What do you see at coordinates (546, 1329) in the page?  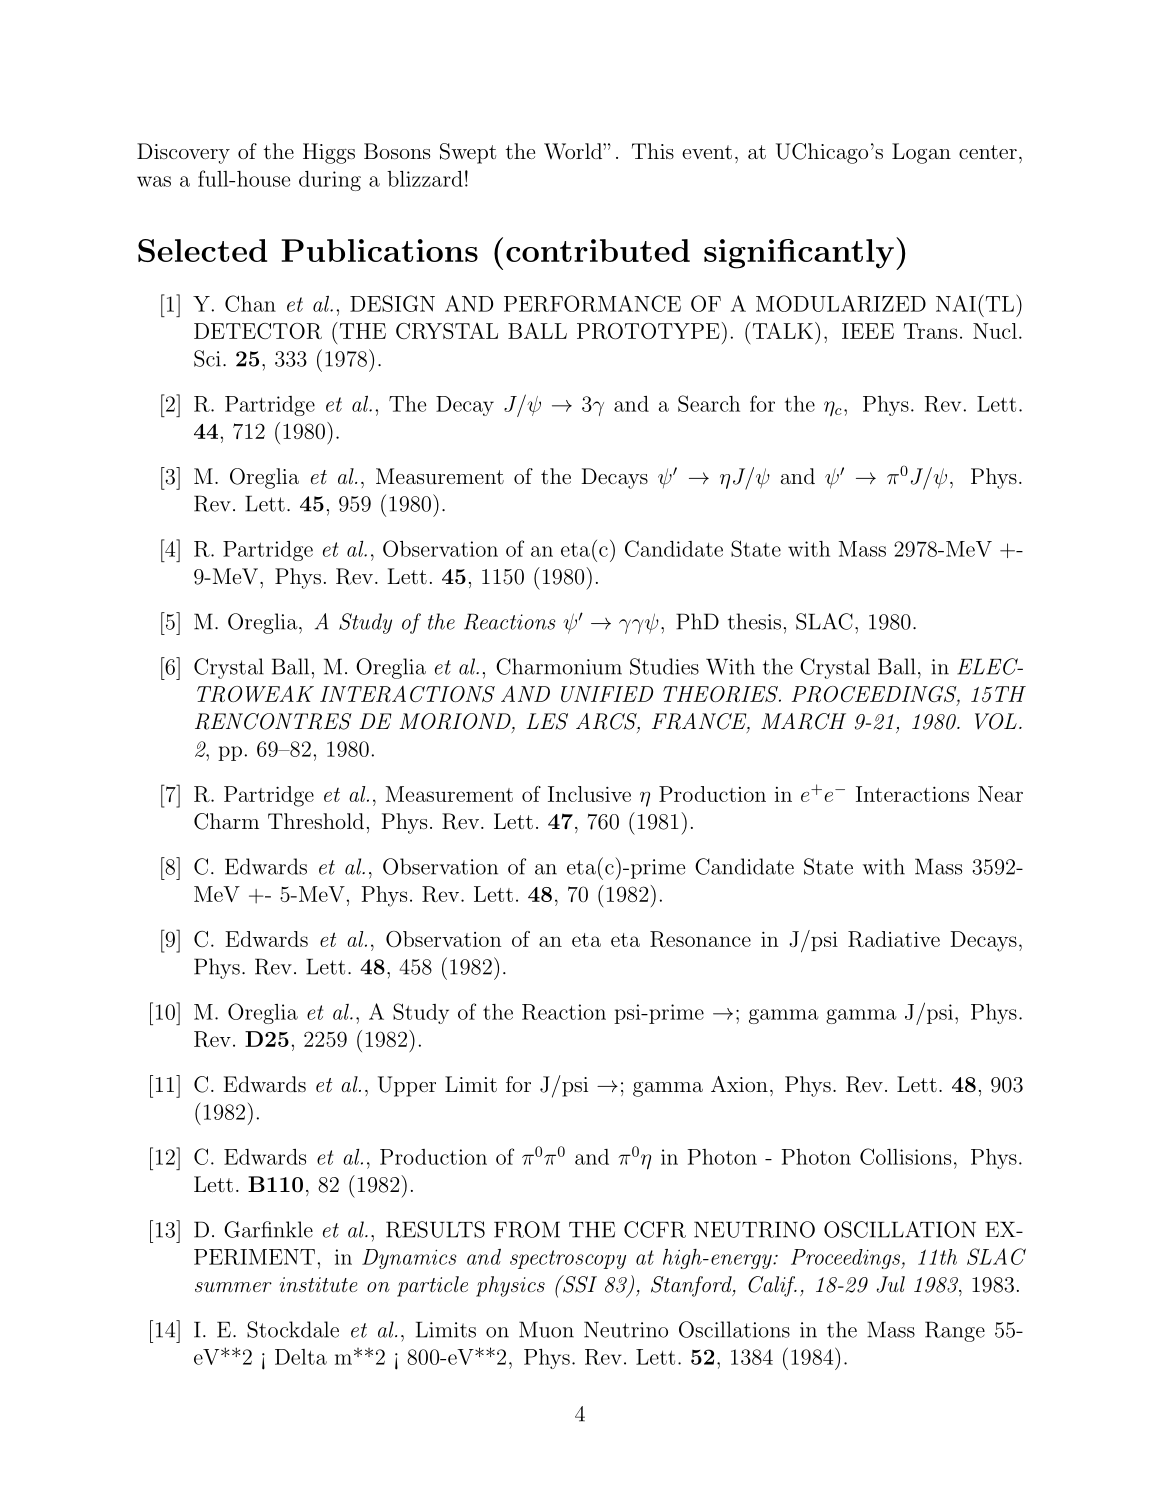 I see `Muon` at bounding box center [546, 1329].
